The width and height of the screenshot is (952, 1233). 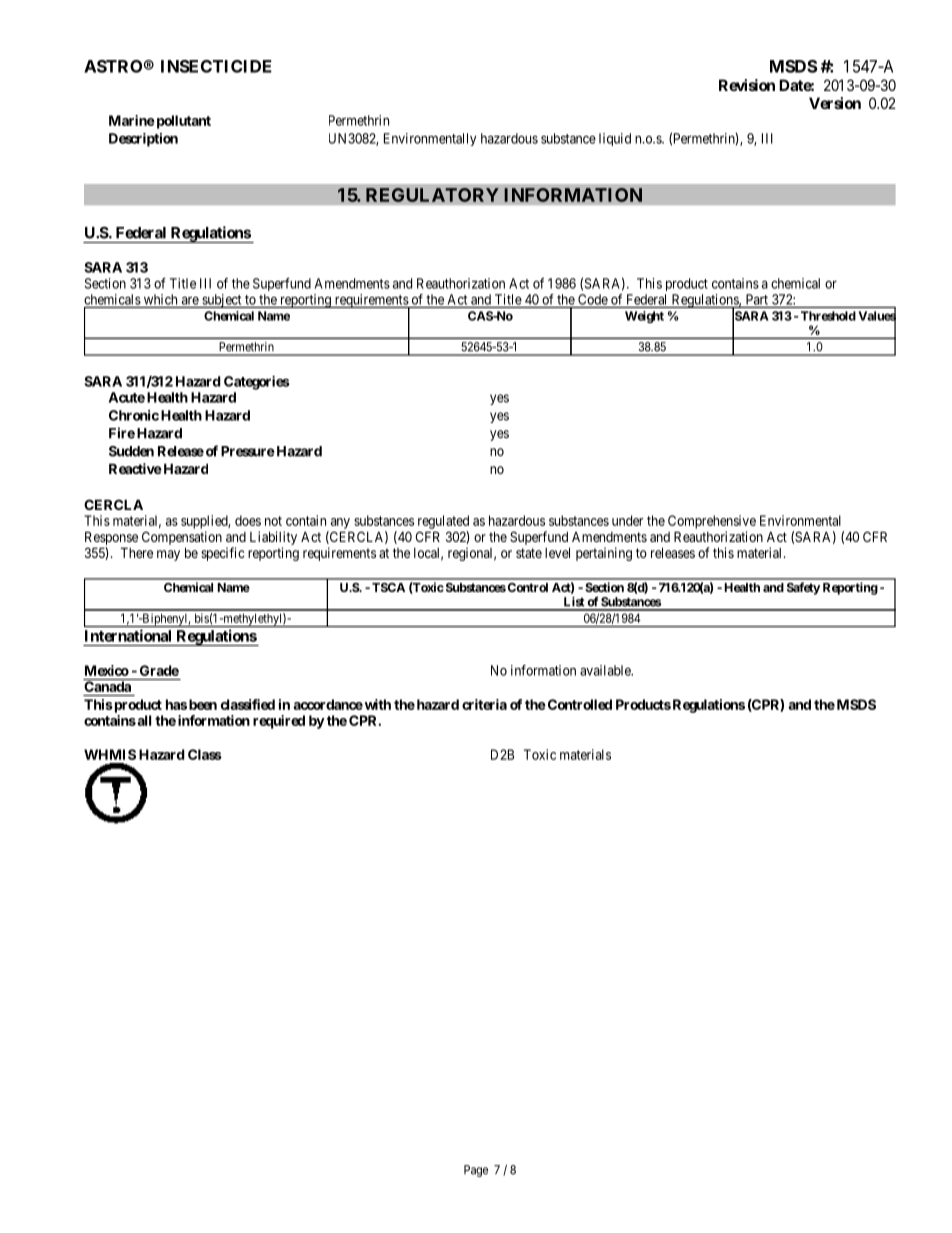 I want to click on criteria, so click(x=484, y=704).
